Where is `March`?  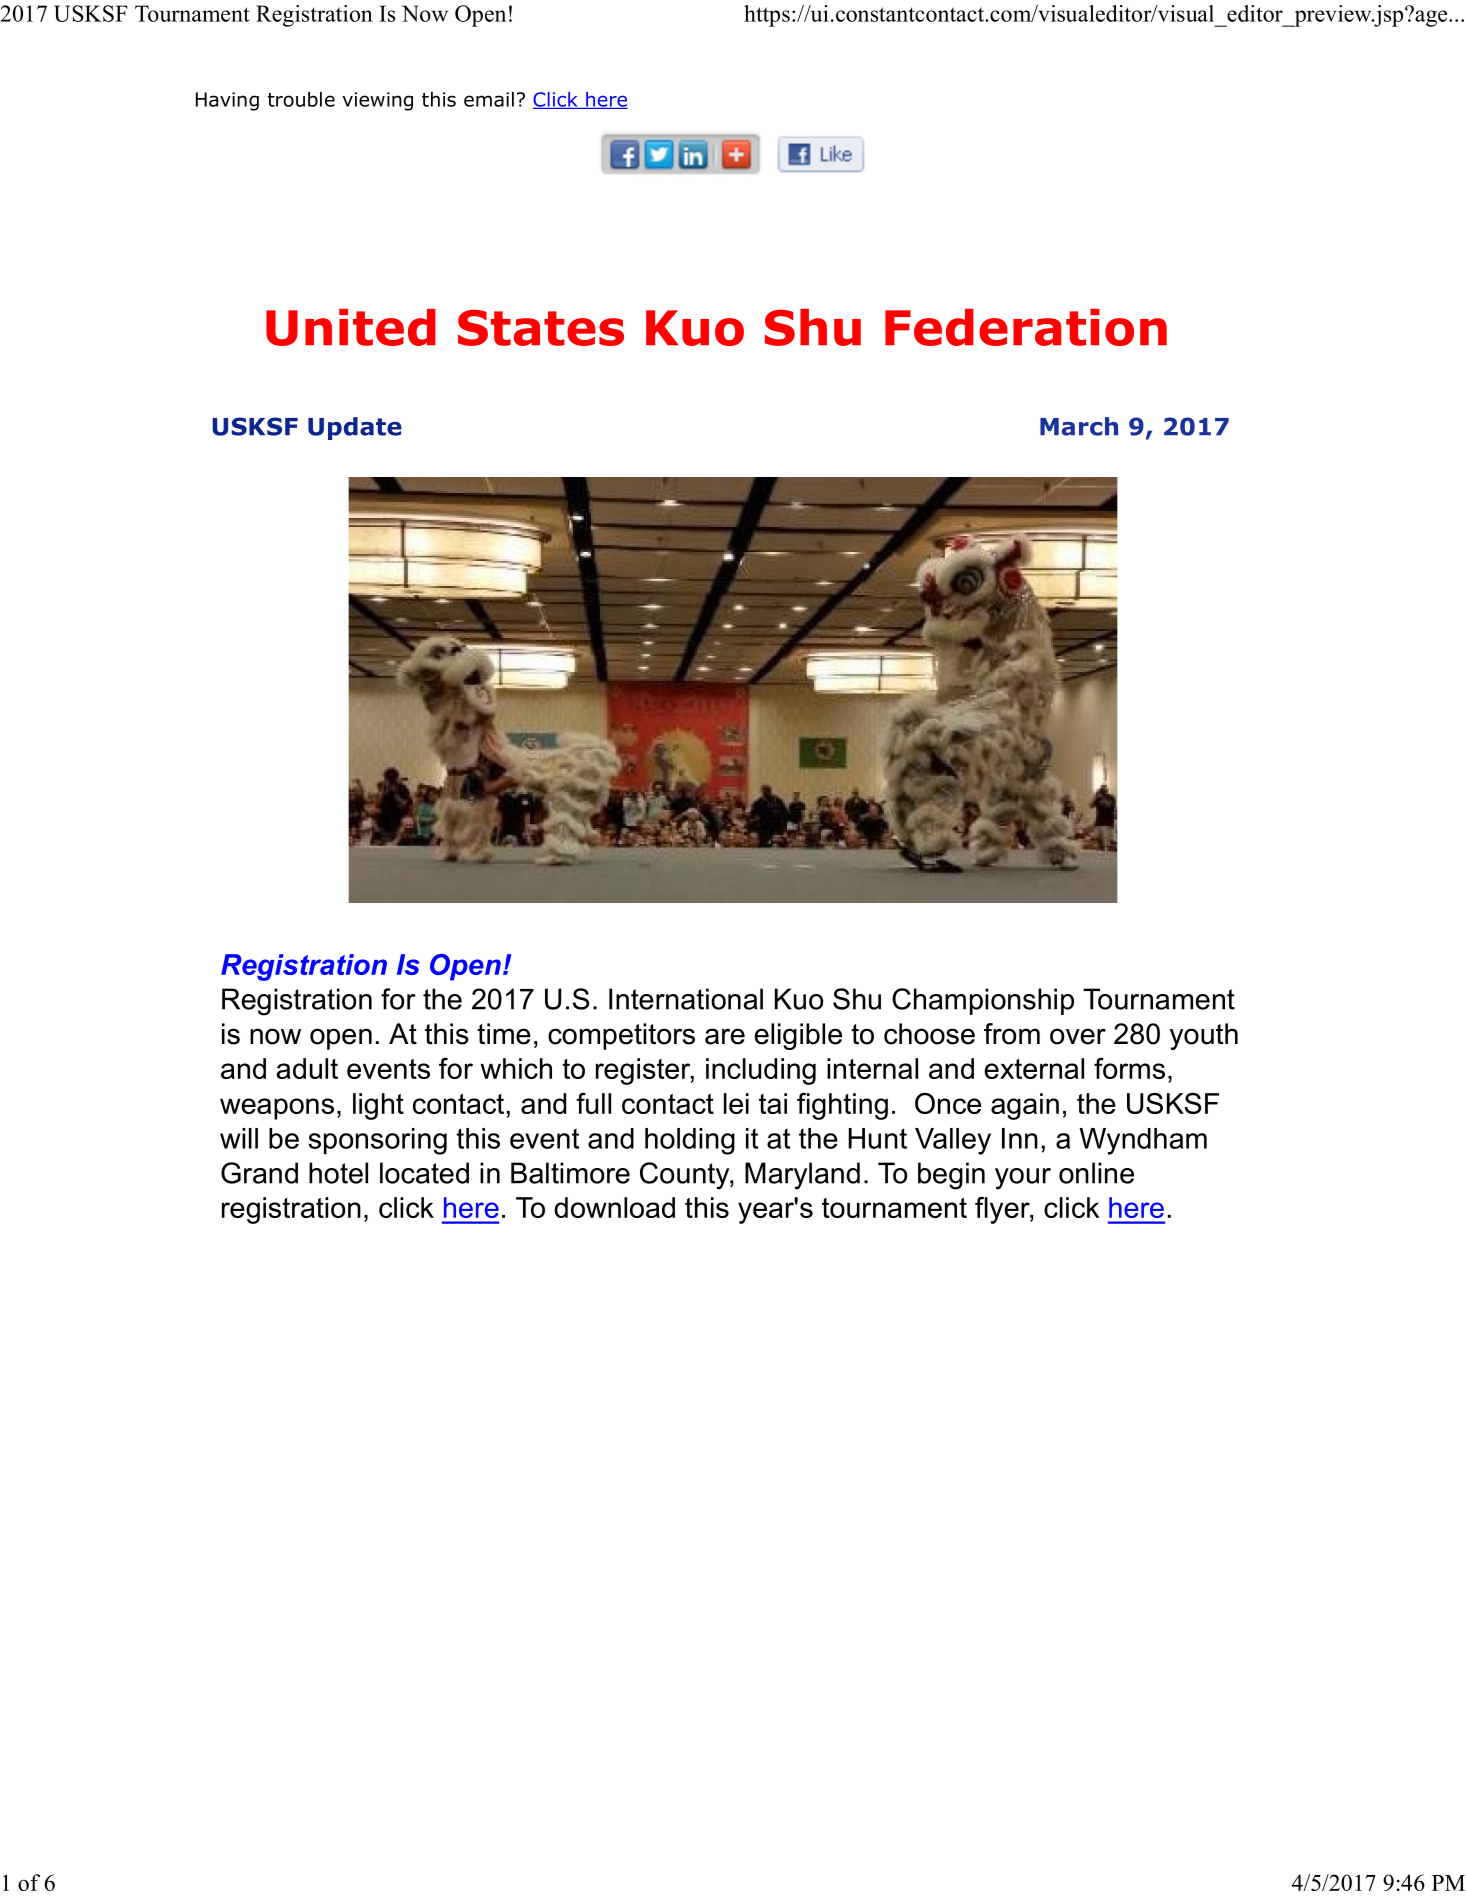
March is located at coordinates (1079, 426).
